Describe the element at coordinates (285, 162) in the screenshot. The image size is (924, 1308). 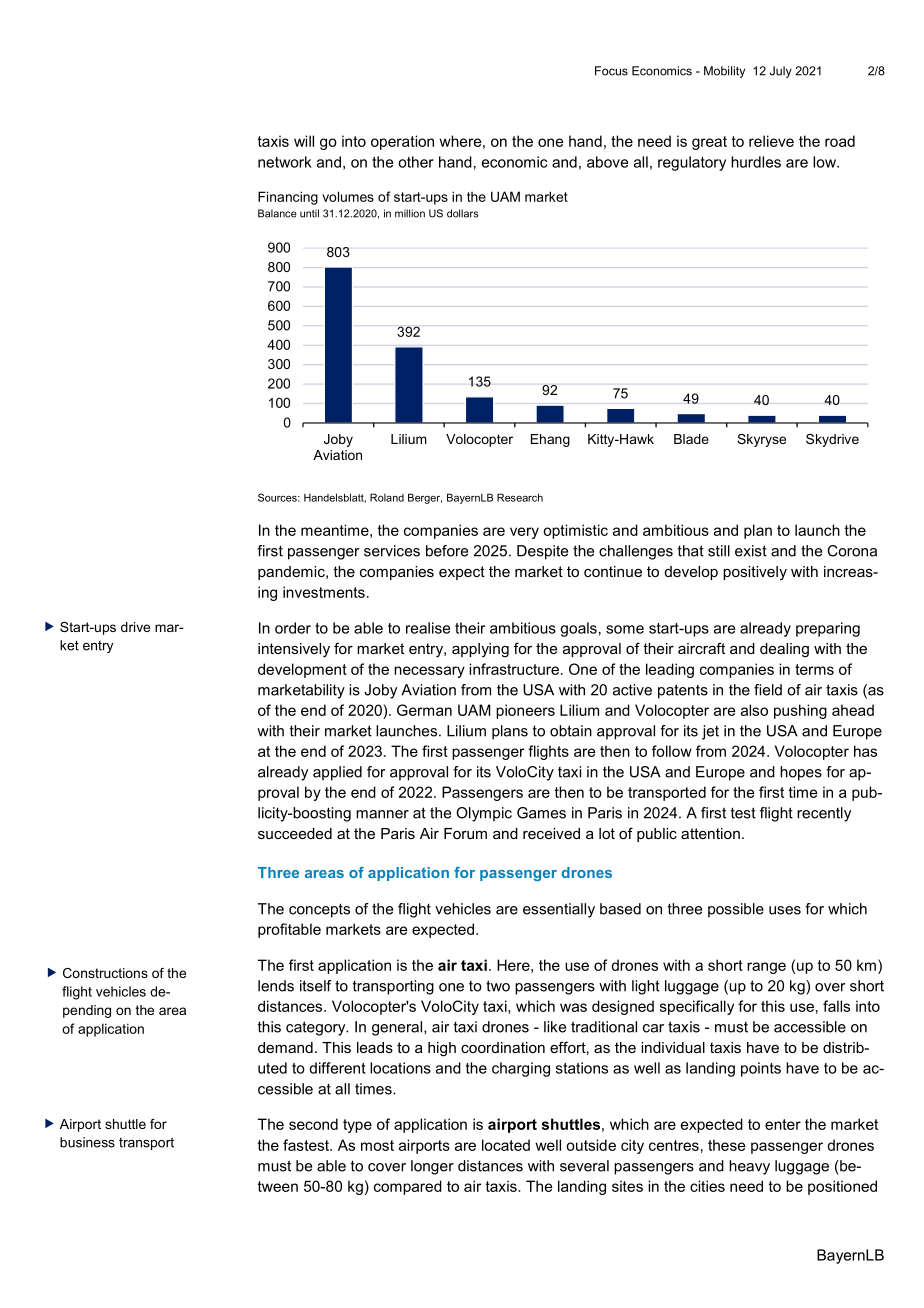
I see `network` at that location.
